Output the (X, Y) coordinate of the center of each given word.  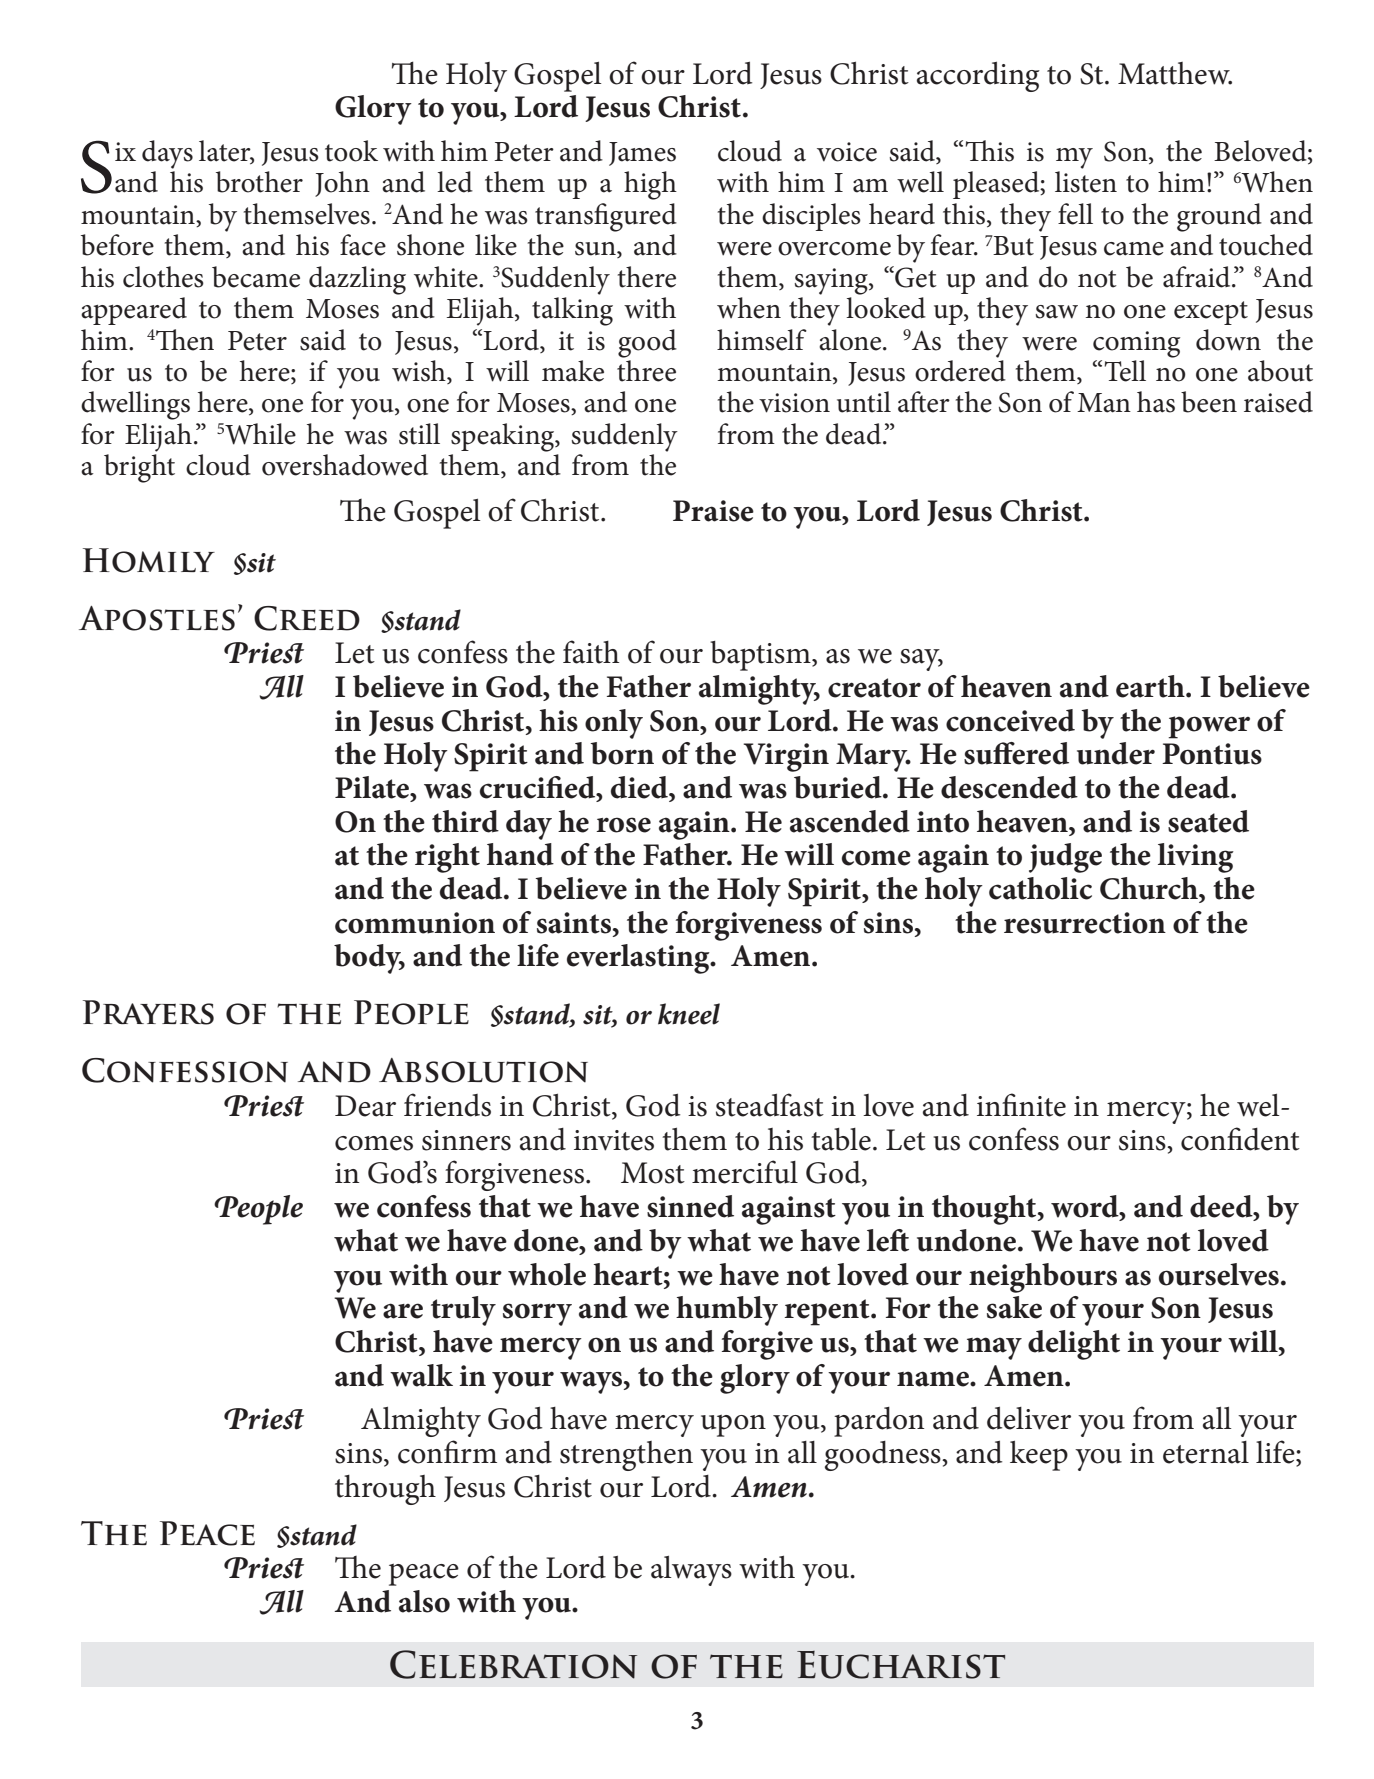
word (1086, 1207)
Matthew (1175, 73)
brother (259, 182)
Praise (713, 511)
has (1156, 402)
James (642, 154)
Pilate (373, 788)
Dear (365, 1106)
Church (1150, 888)
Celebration (513, 1664)
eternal (1206, 1452)
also (424, 1601)
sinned (690, 1206)
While (260, 434)
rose (623, 825)
